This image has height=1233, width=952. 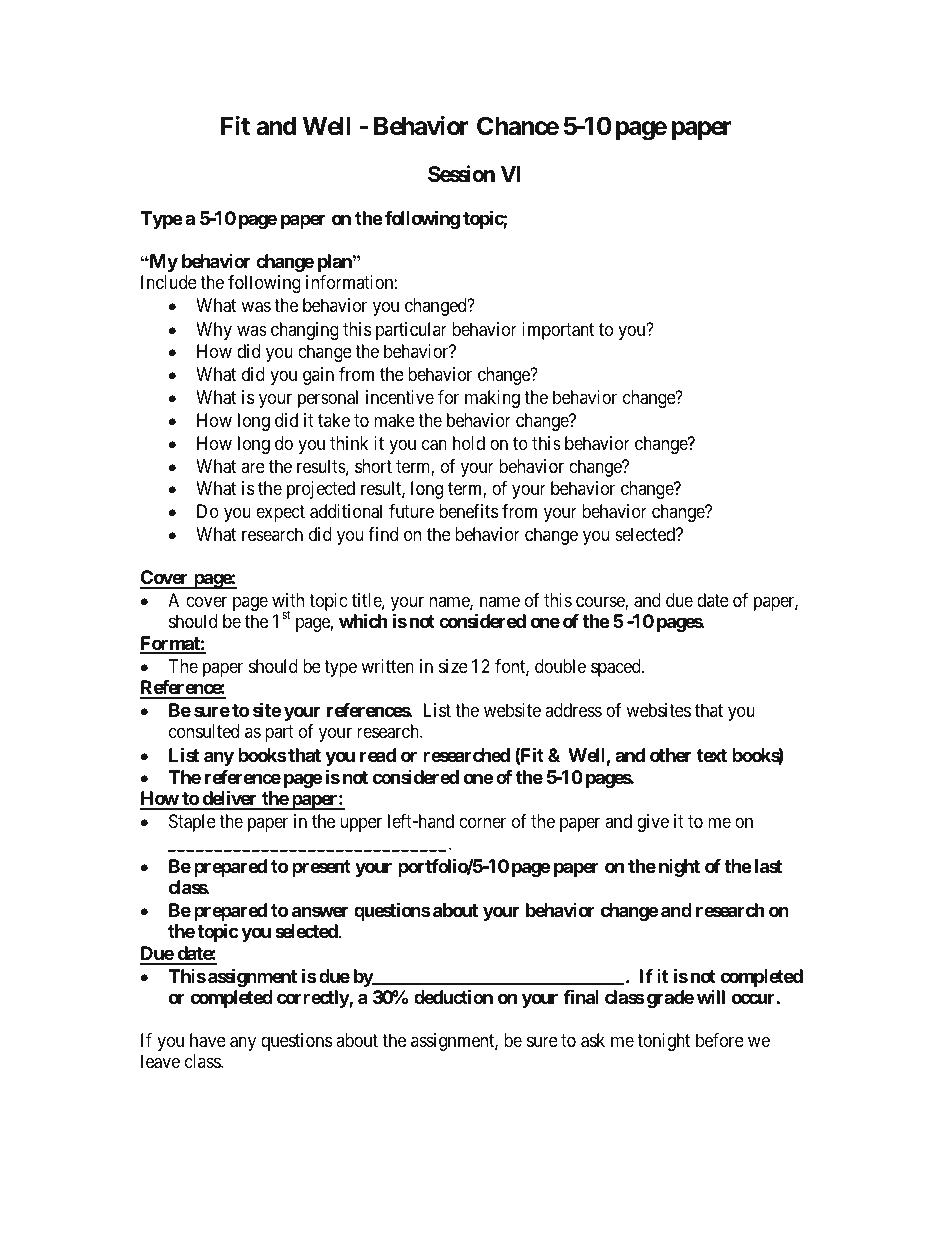 I want to click on Include, so click(x=169, y=282).
